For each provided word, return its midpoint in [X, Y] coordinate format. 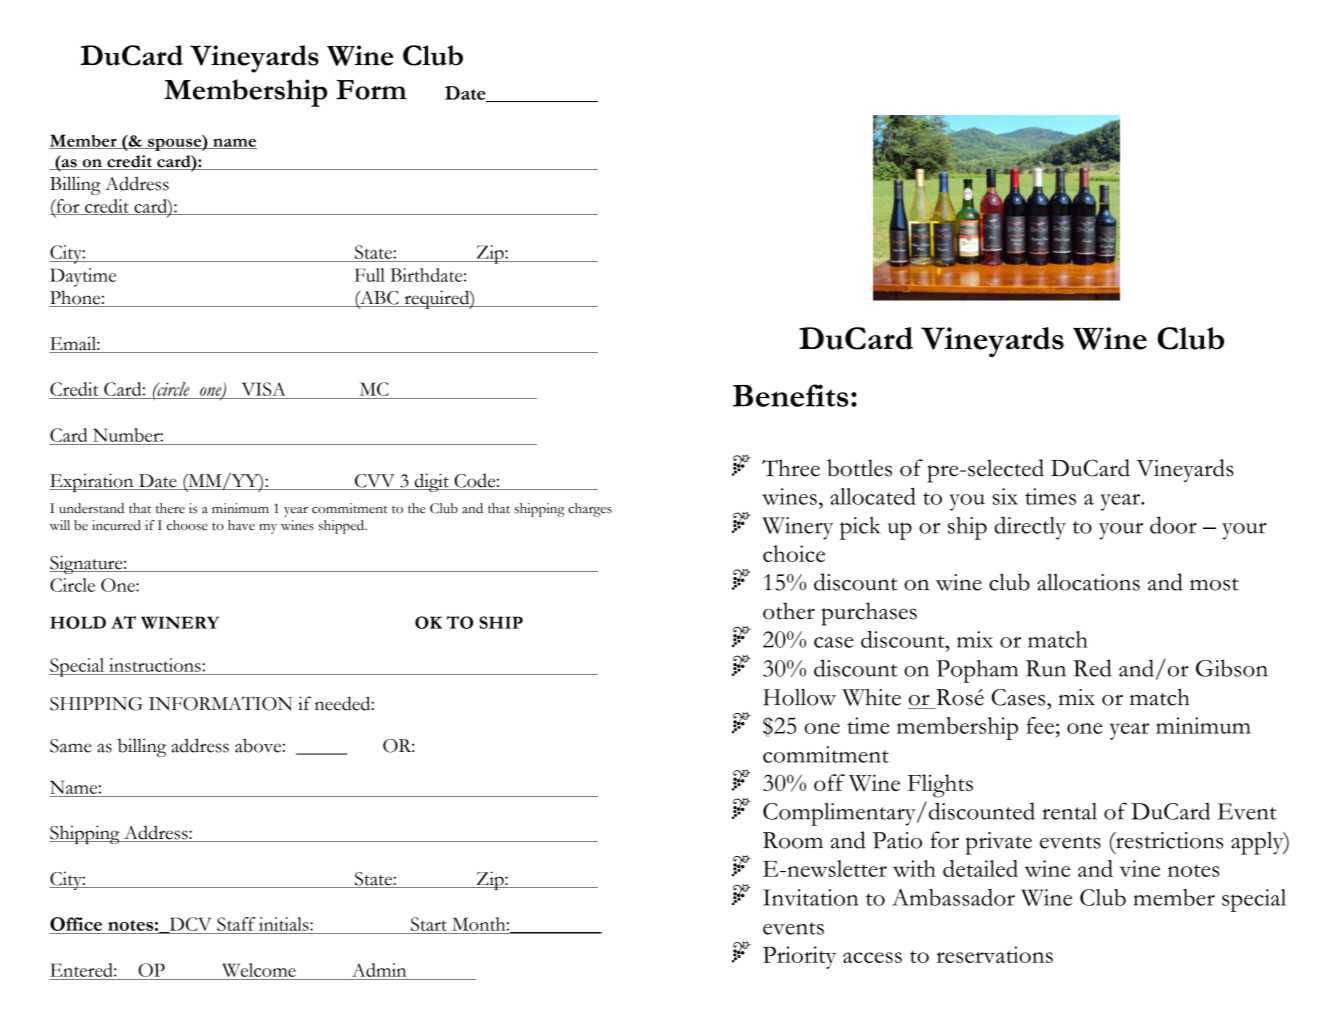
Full [370, 275]
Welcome [259, 970]
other [789, 611]
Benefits [790, 395]
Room [793, 840]
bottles [859, 468]
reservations [994, 954]
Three [791, 468]
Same [71, 746]
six [1005, 496]
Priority [799, 957]
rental [1069, 811]
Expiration [92, 482]
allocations [1088, 582]
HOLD [78, 622]
